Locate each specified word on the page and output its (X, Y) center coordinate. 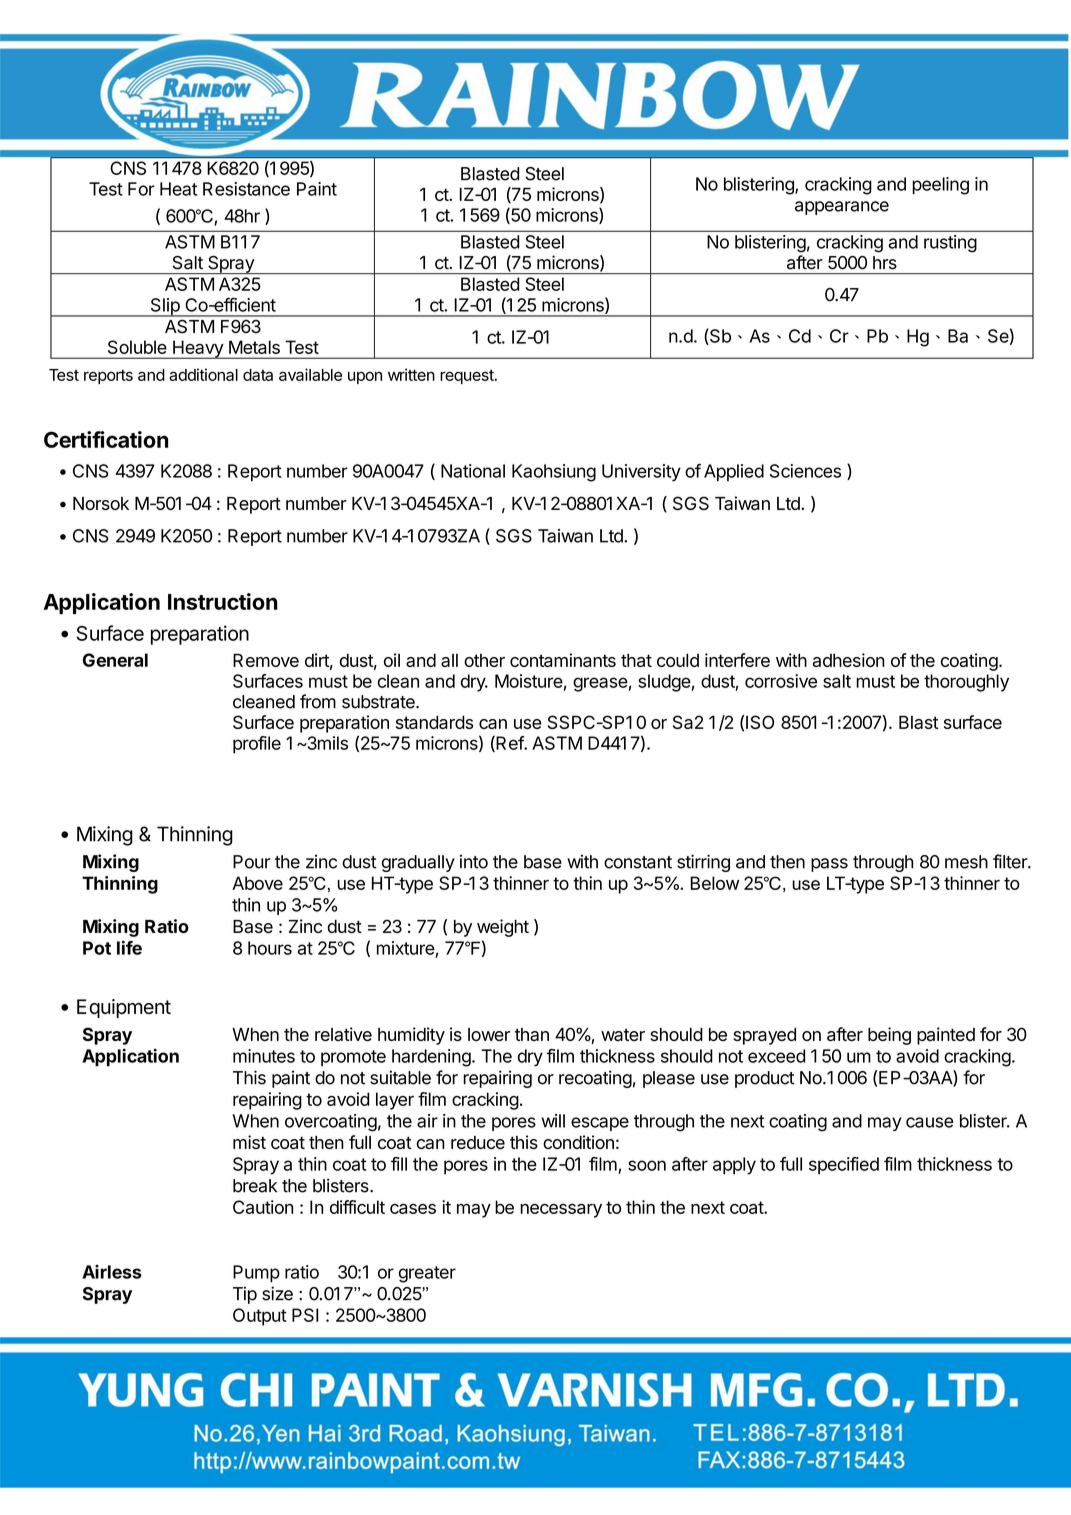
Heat (178, 189)
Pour (252, 862)
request (468, 376)
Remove (266, 660)
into (474, 862)
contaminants (563, 660)
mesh (966, 862)
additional (203, 374)
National (473, 471)
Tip (245, 1295)
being (889, 1036)
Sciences (805, 471)
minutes (264, 1056)
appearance (842, 208)
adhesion (849, 660)
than (532, 1034)
